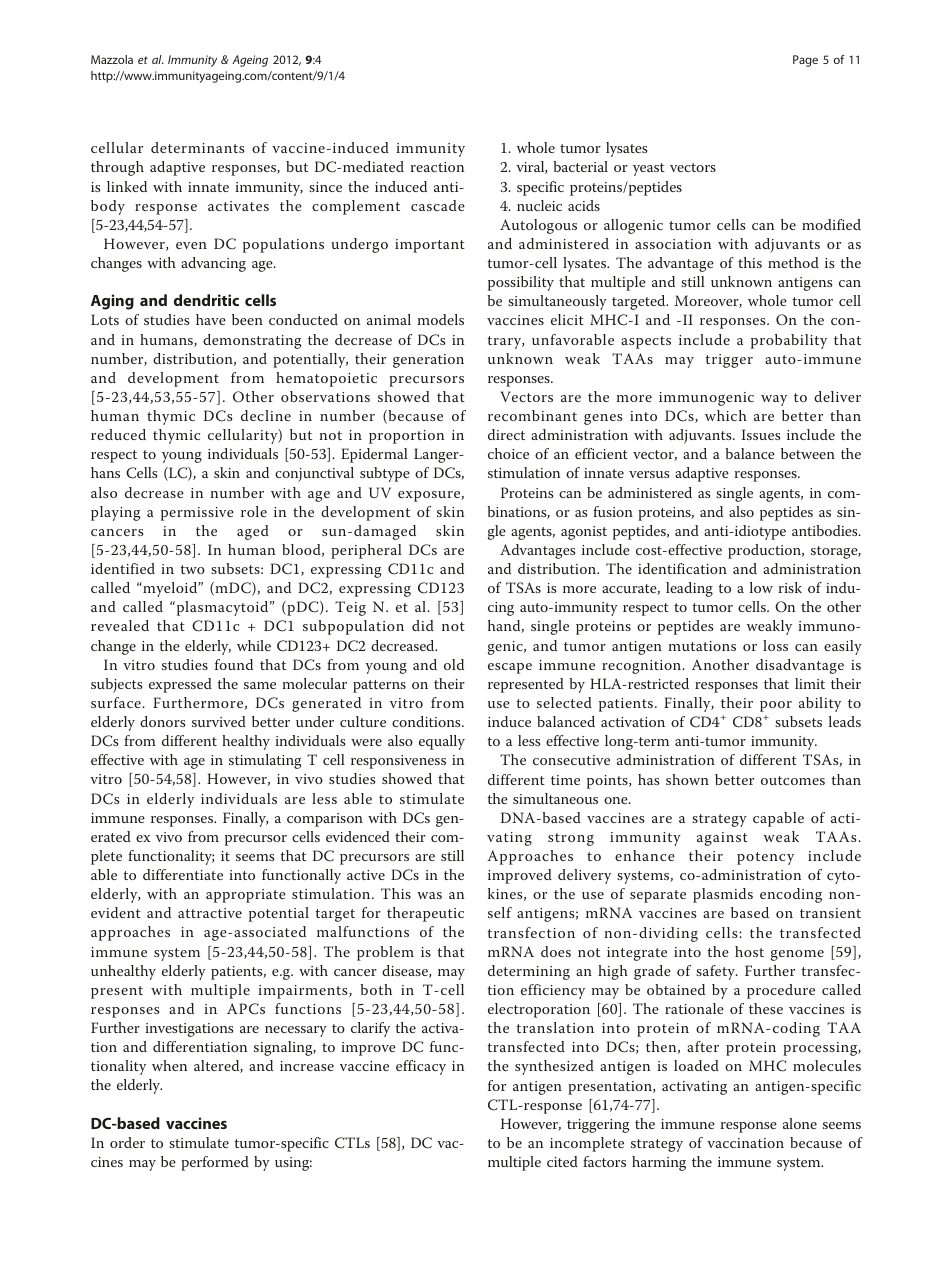 The image size is (952, 1270). What do you see at coordinates (423, 625) in the screenshot?
I see `did` at bounding box center [423, 625].
